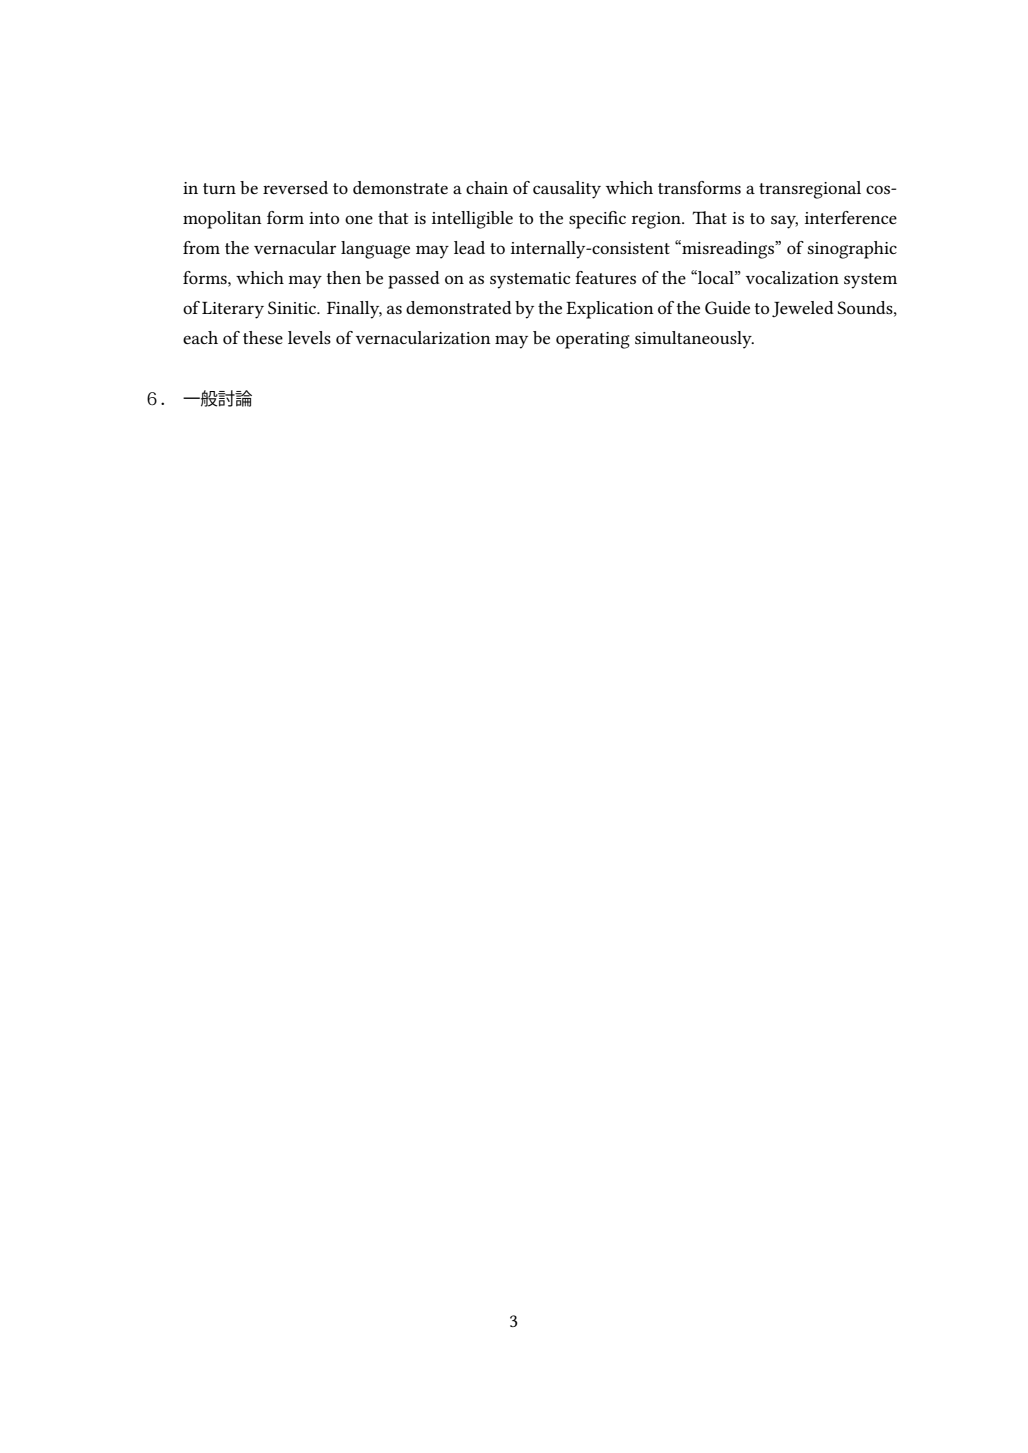 The width and height of the document is (1028, 1453). I want to click on simultaneously, so click(694, 340).
